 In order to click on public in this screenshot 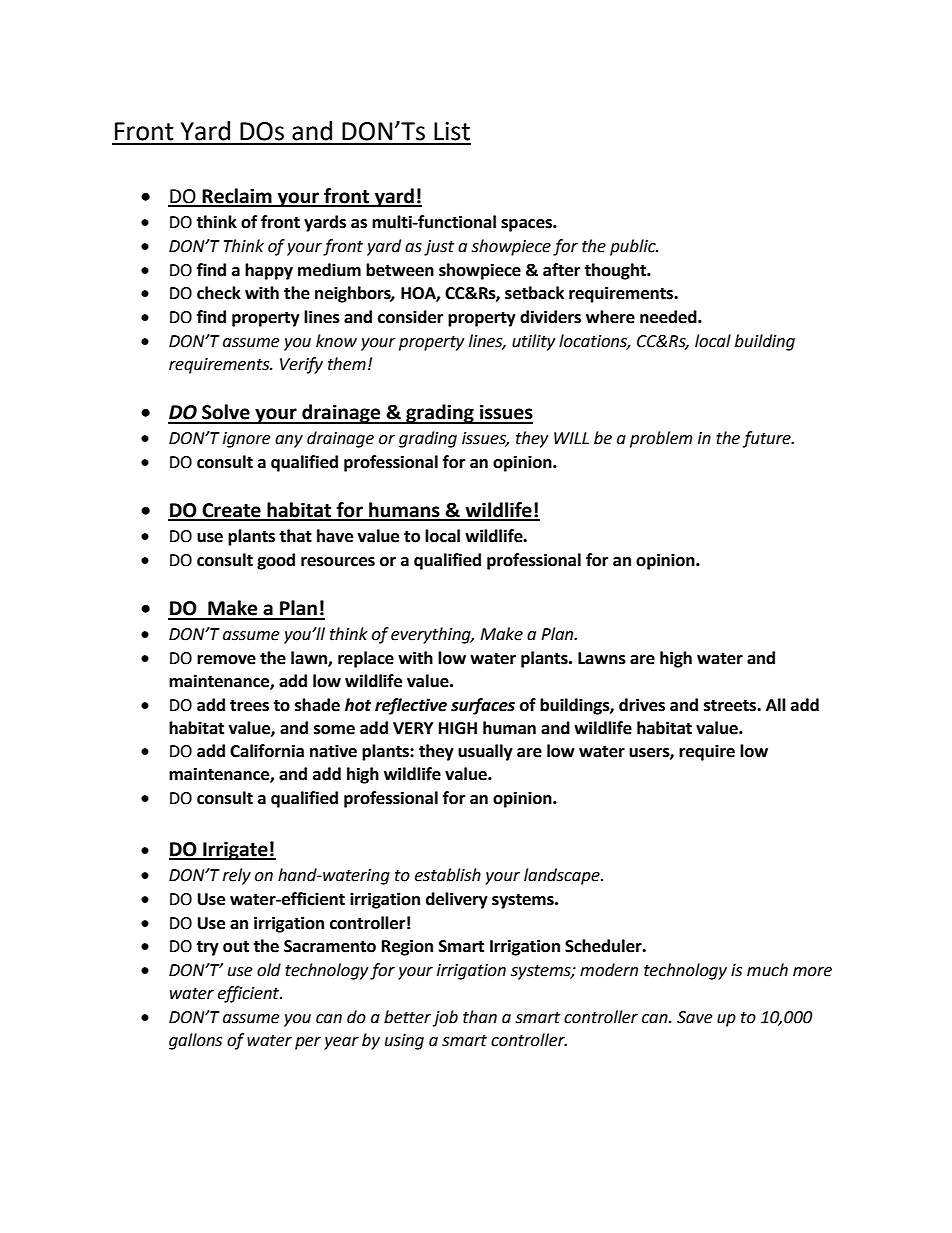, I will do `click(634, 247)`.
